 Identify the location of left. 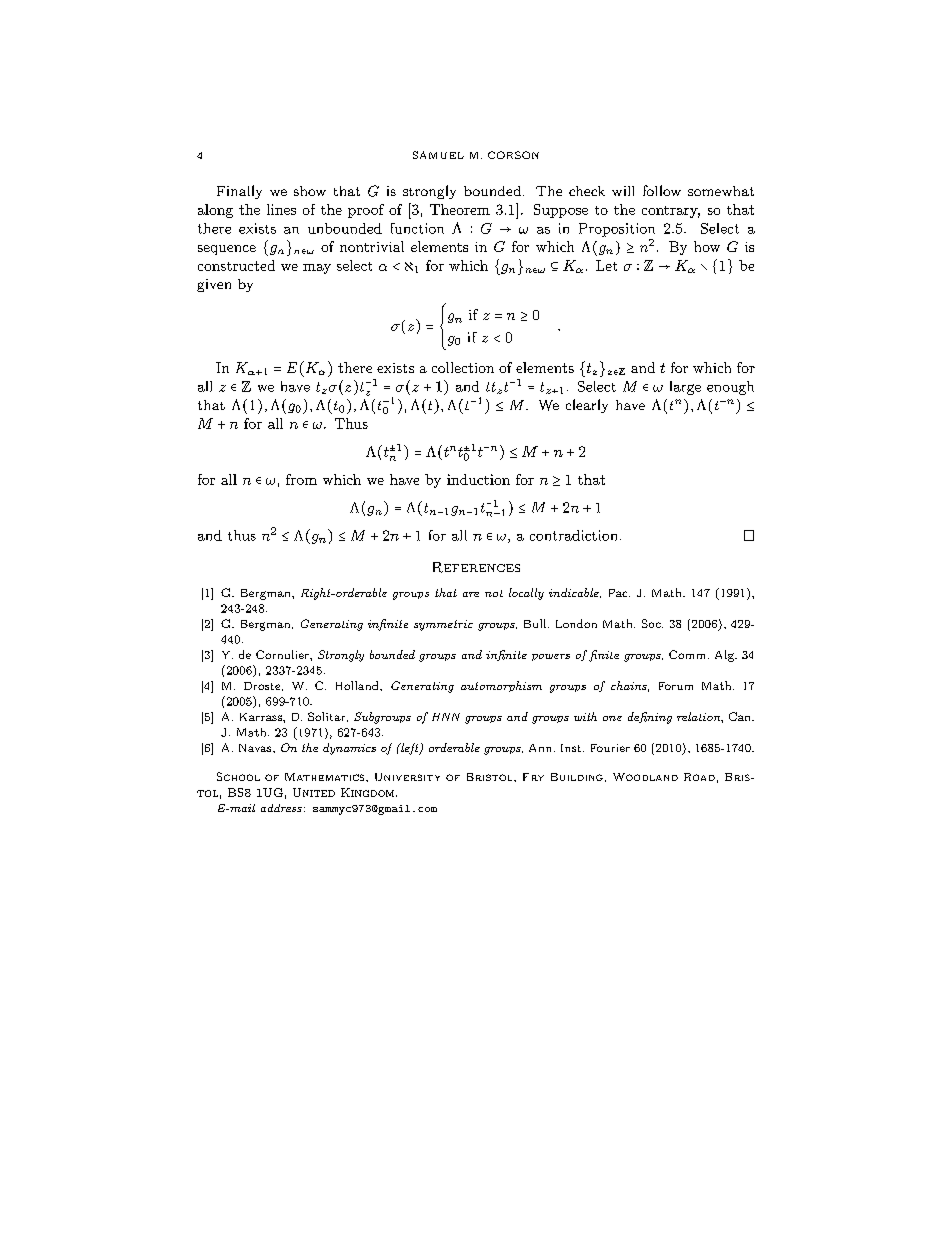
(410, 749).
